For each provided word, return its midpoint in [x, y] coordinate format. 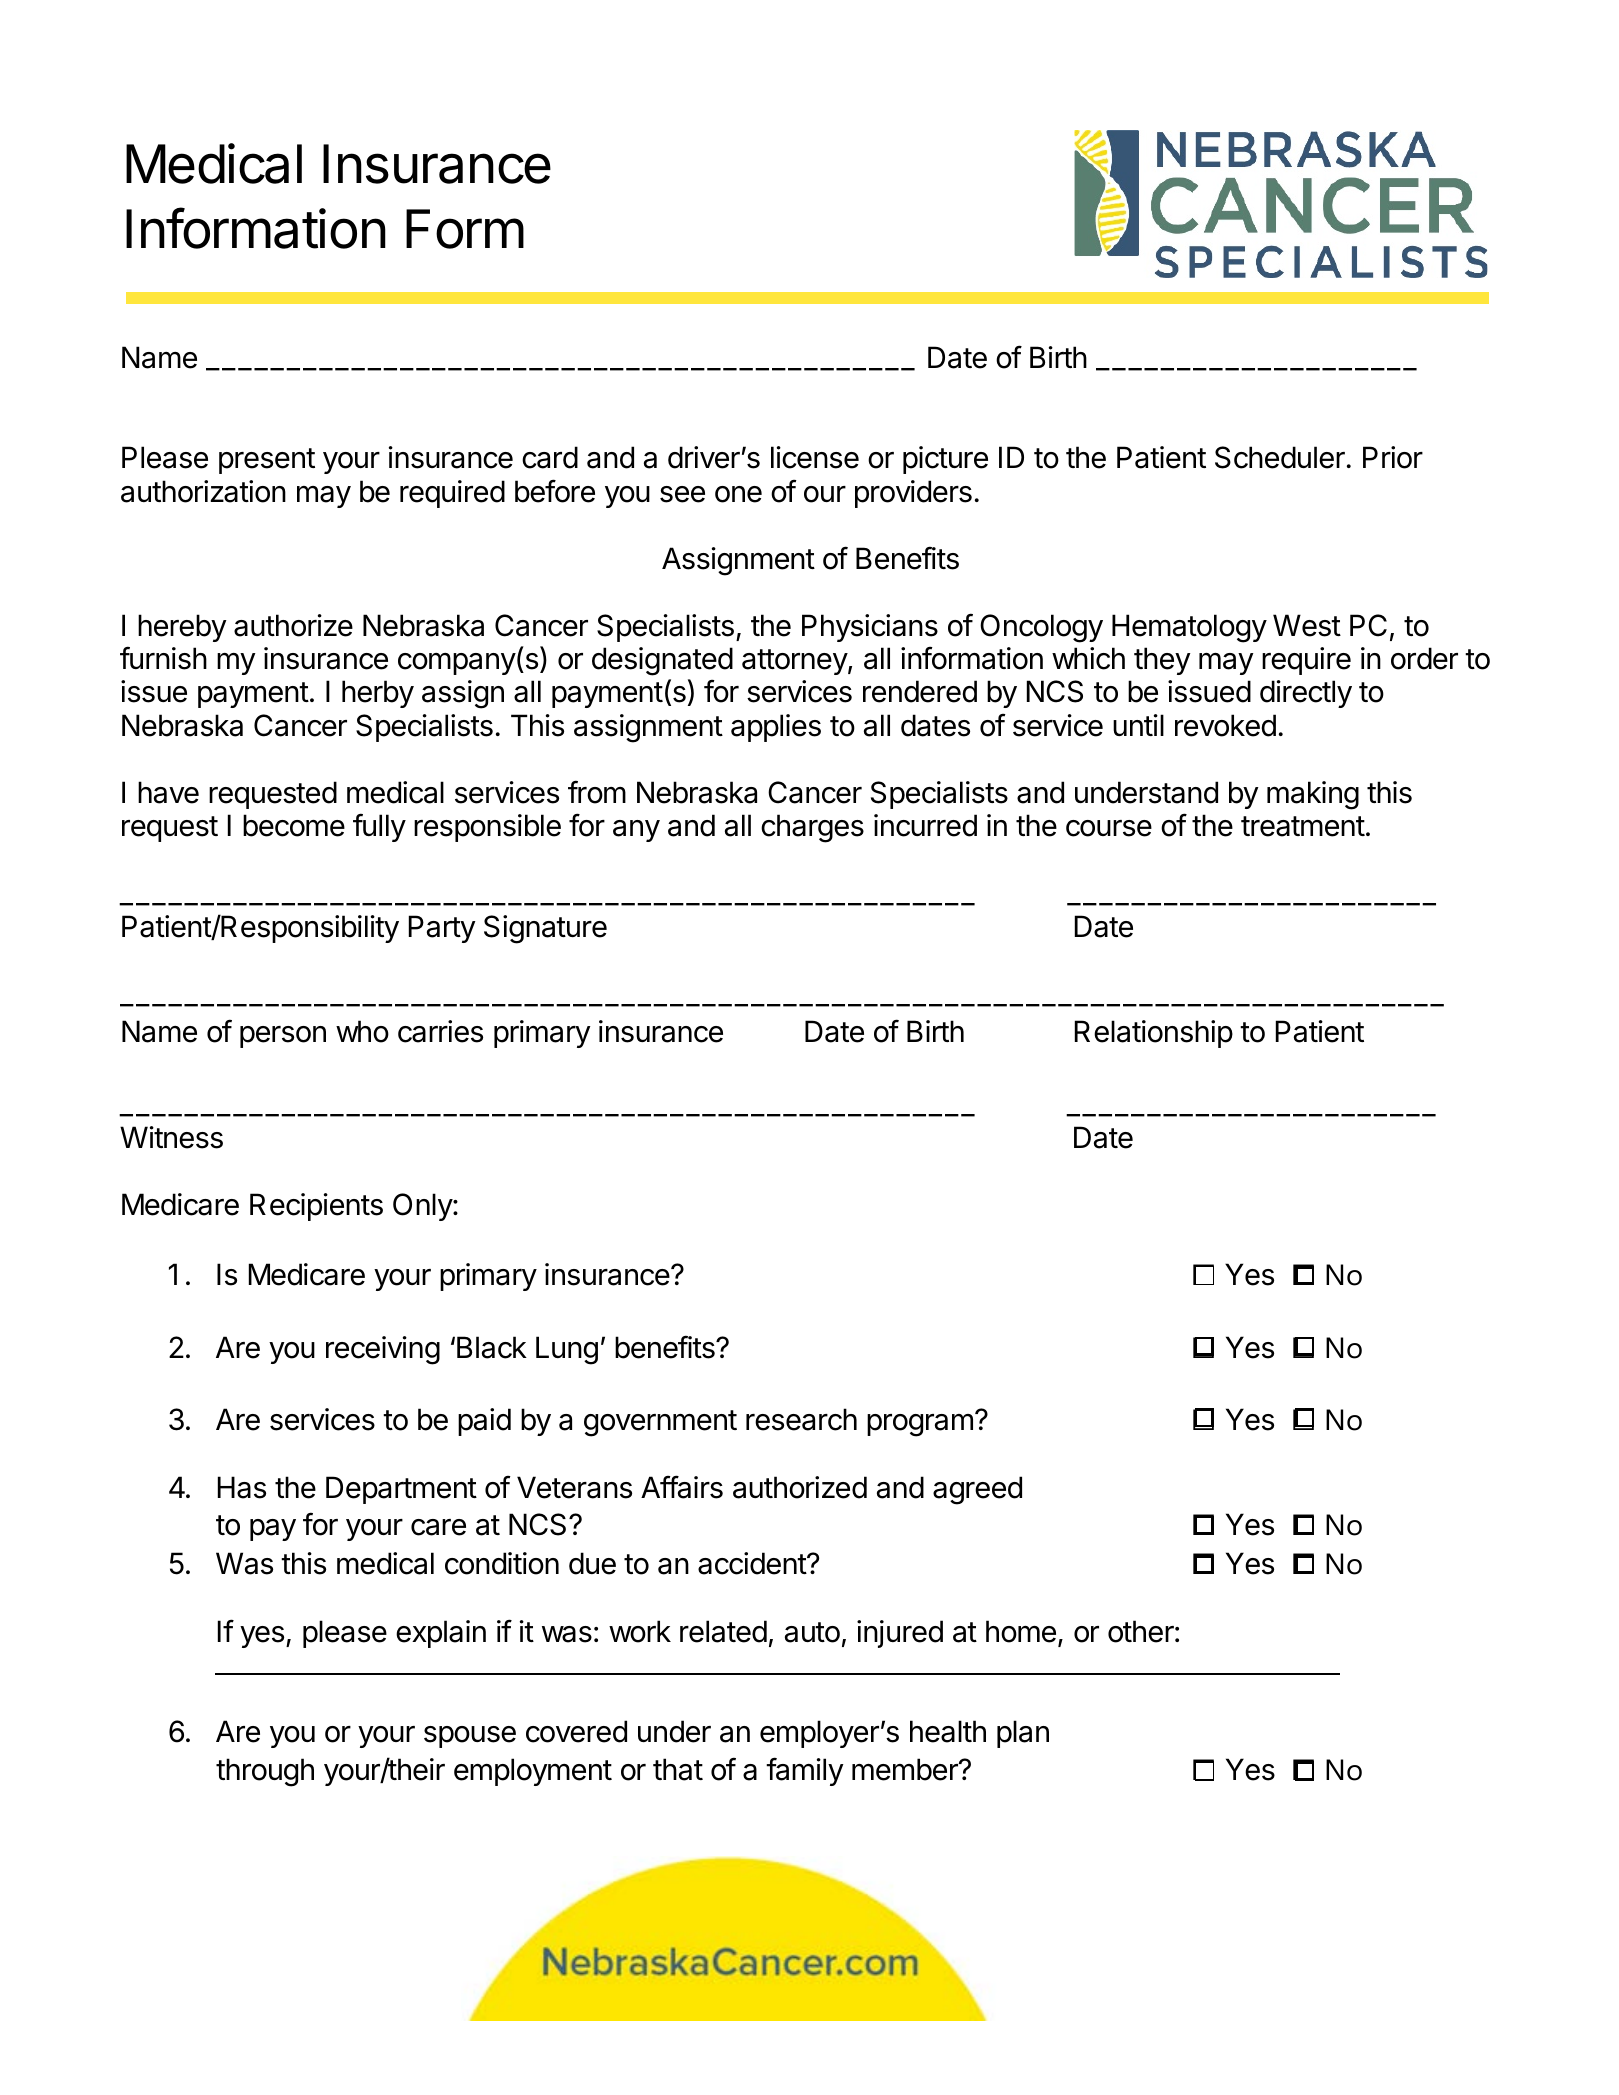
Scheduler [1280, 457]
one [738, 494]
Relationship [1154, 1034]
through [265, 1772]
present [267, 461]
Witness [171, 1137]
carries [440, 1031]
